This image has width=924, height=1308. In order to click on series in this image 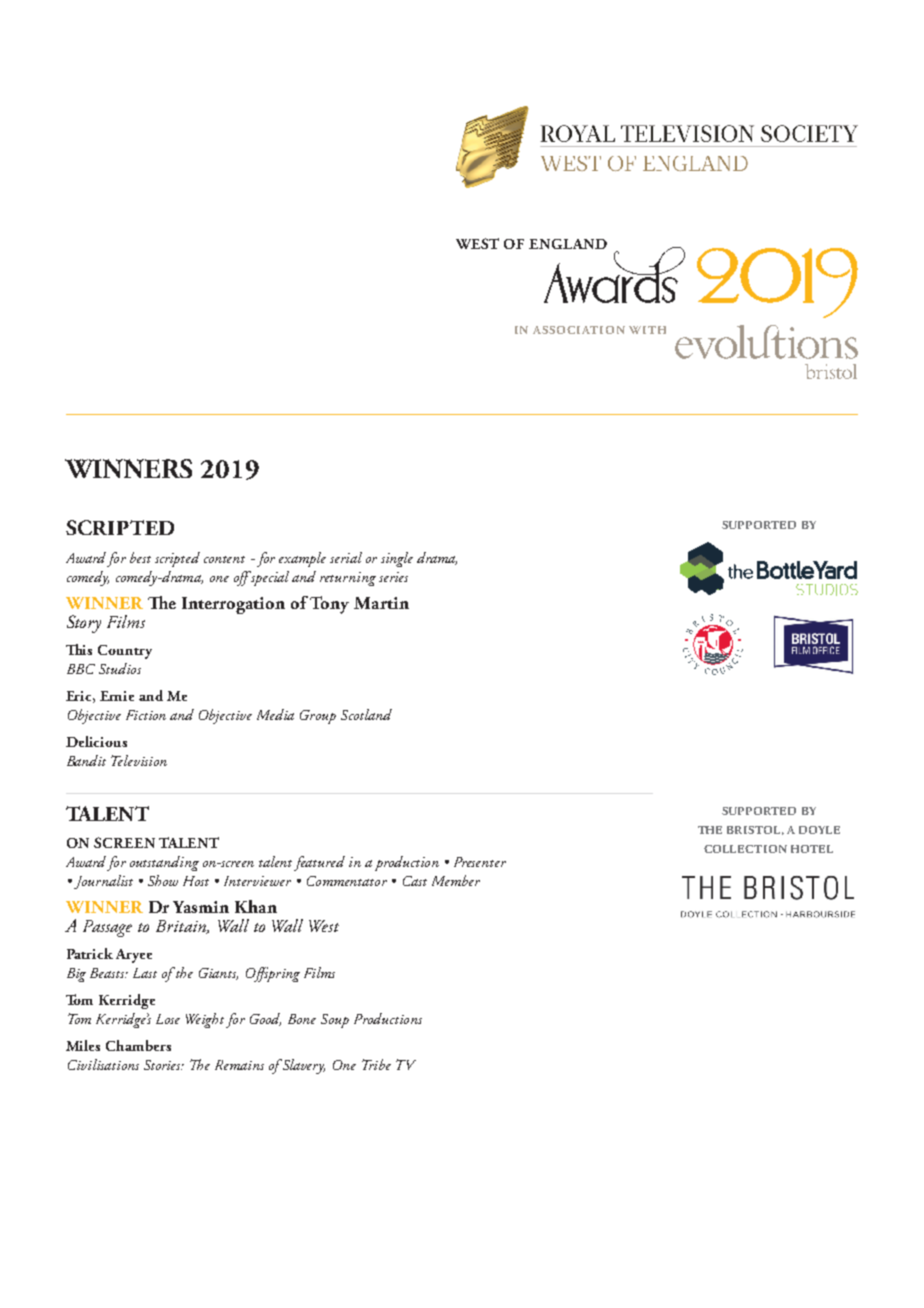, I will do `click(393, 577)`.
